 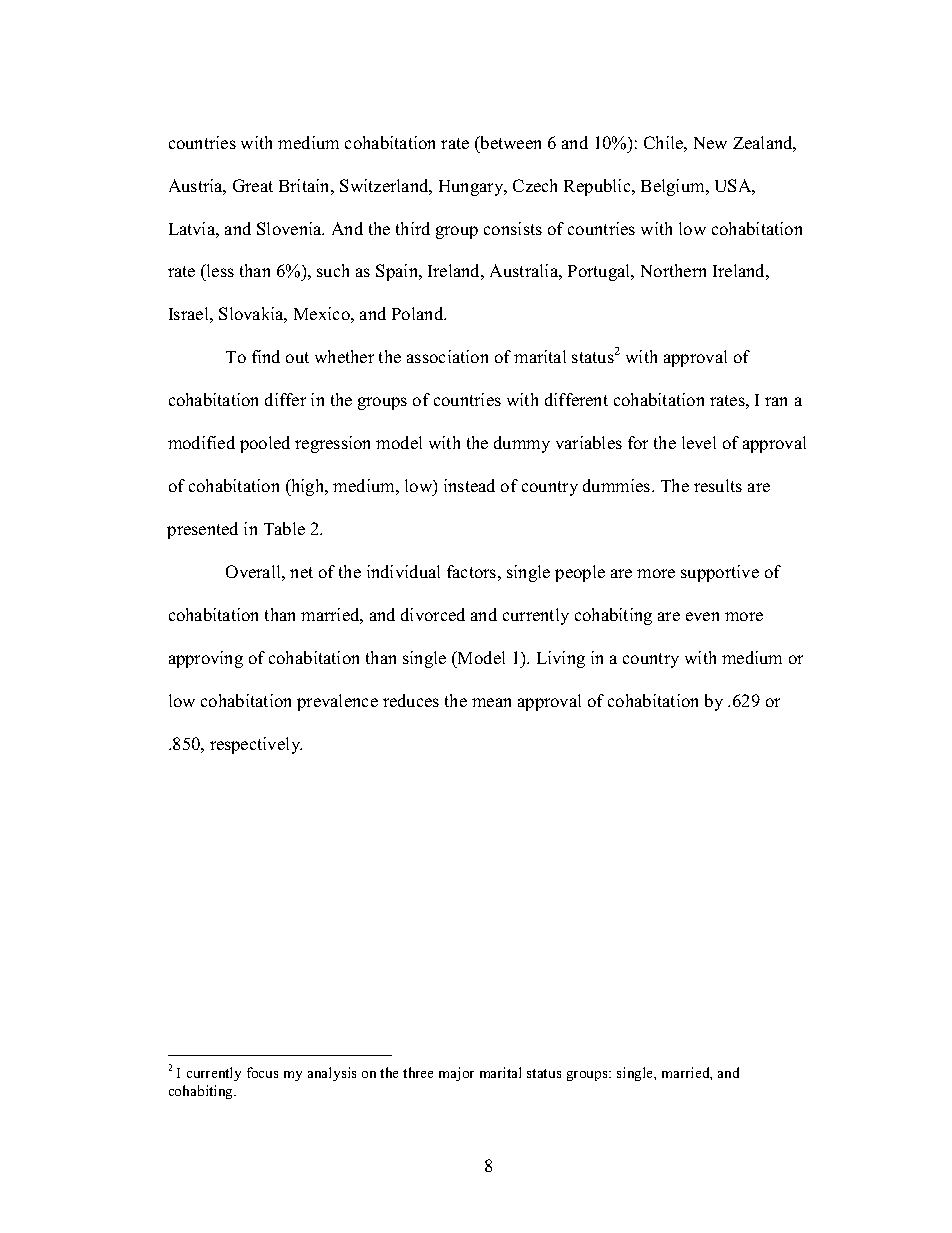 I want to click on New, so click(x=710, y=143).
